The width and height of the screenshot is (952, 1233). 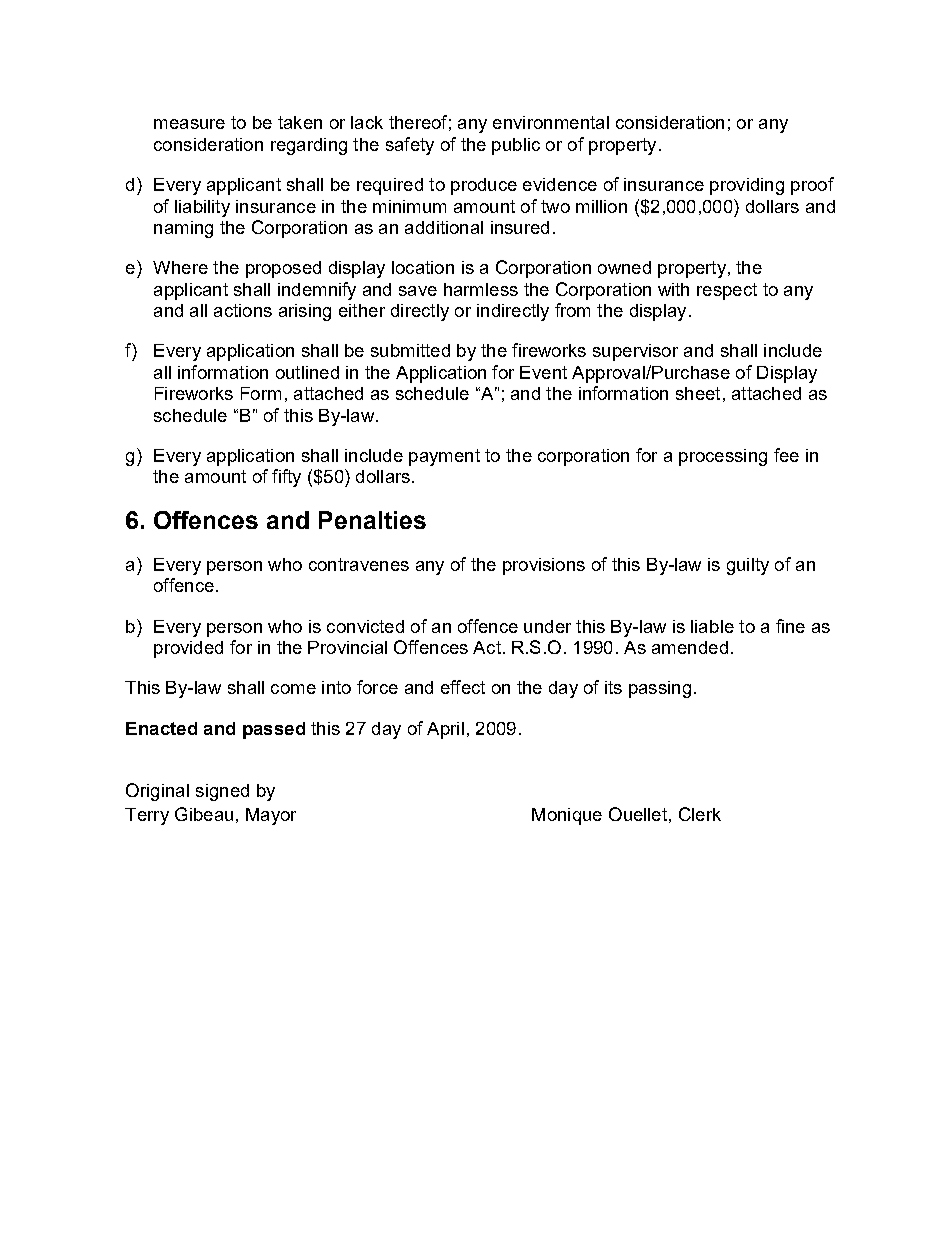 What do you see at coordinates (222, 792) in the screenshot?
I see `signed` at bounding box center [222, 792].
